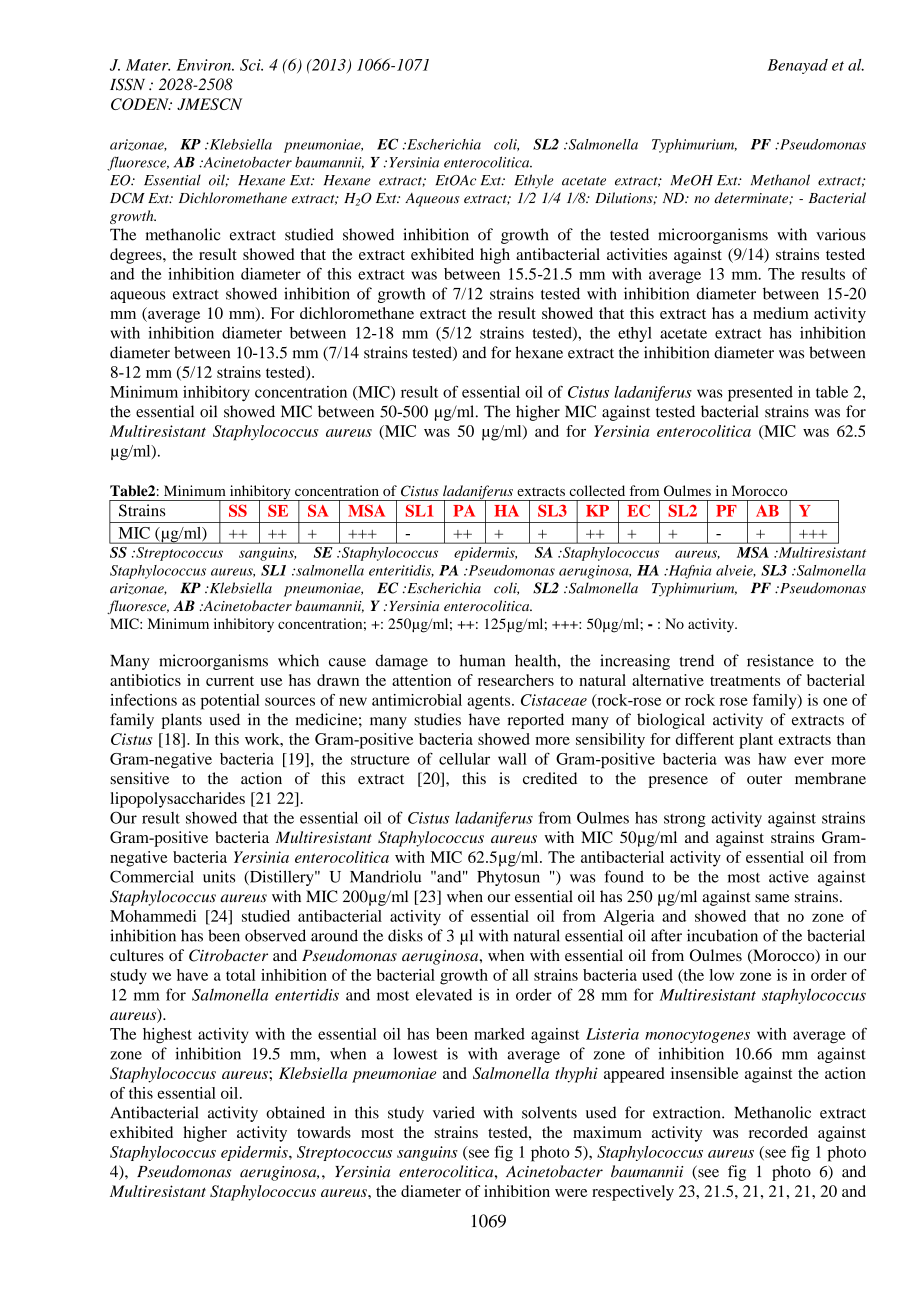  Describe the element at coordinates (444, 995) in the image. I see `elevated` at that location.
